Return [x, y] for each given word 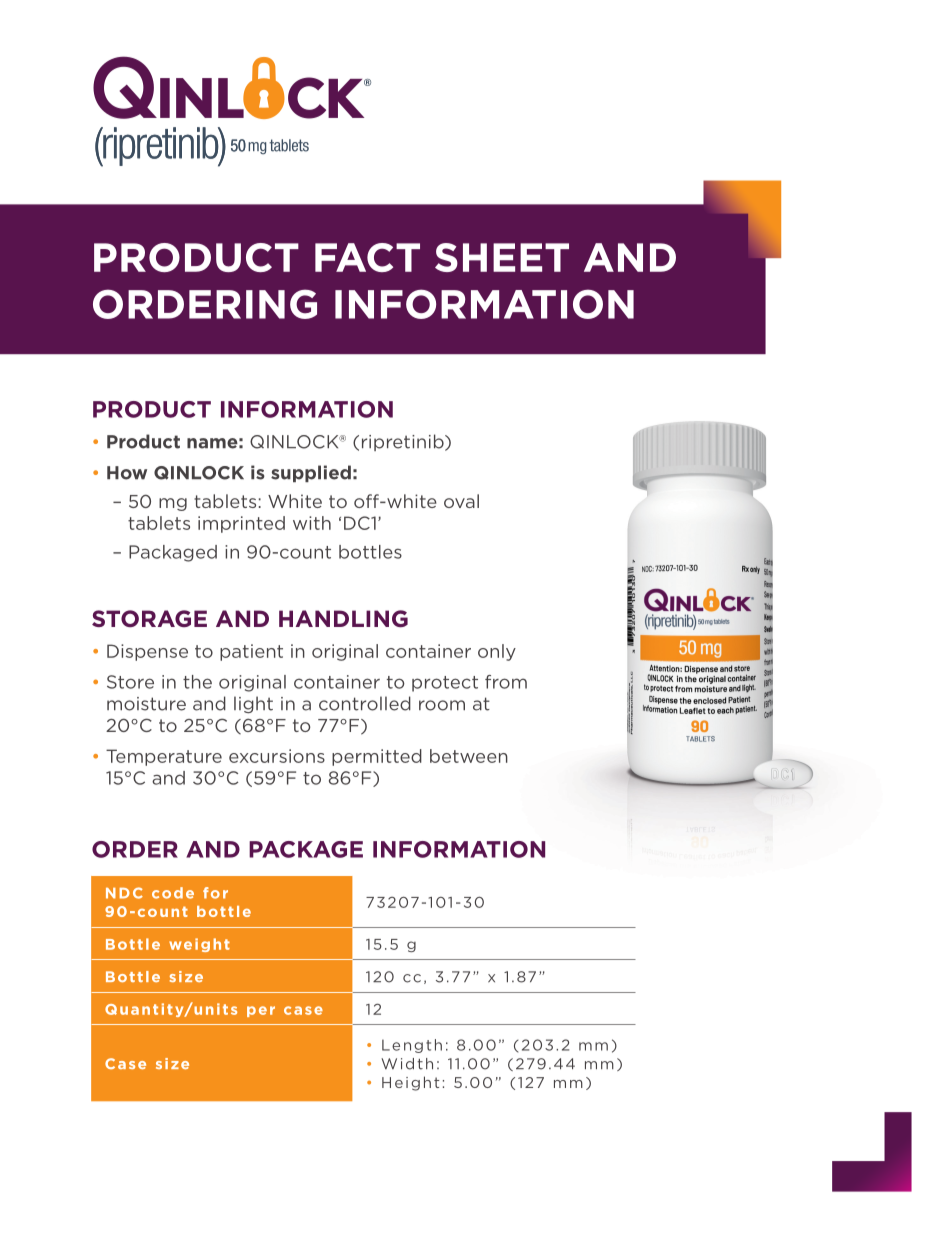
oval [461, 501]
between [469, 756]
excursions [277, 756]
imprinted [241, 524]
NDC [124, 893]
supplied [311, 473]
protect [445, 684]
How [127, 473]
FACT [367, 257]
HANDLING [343, 619]
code [173, 893]
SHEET [502, 257]
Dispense [147, 652]
